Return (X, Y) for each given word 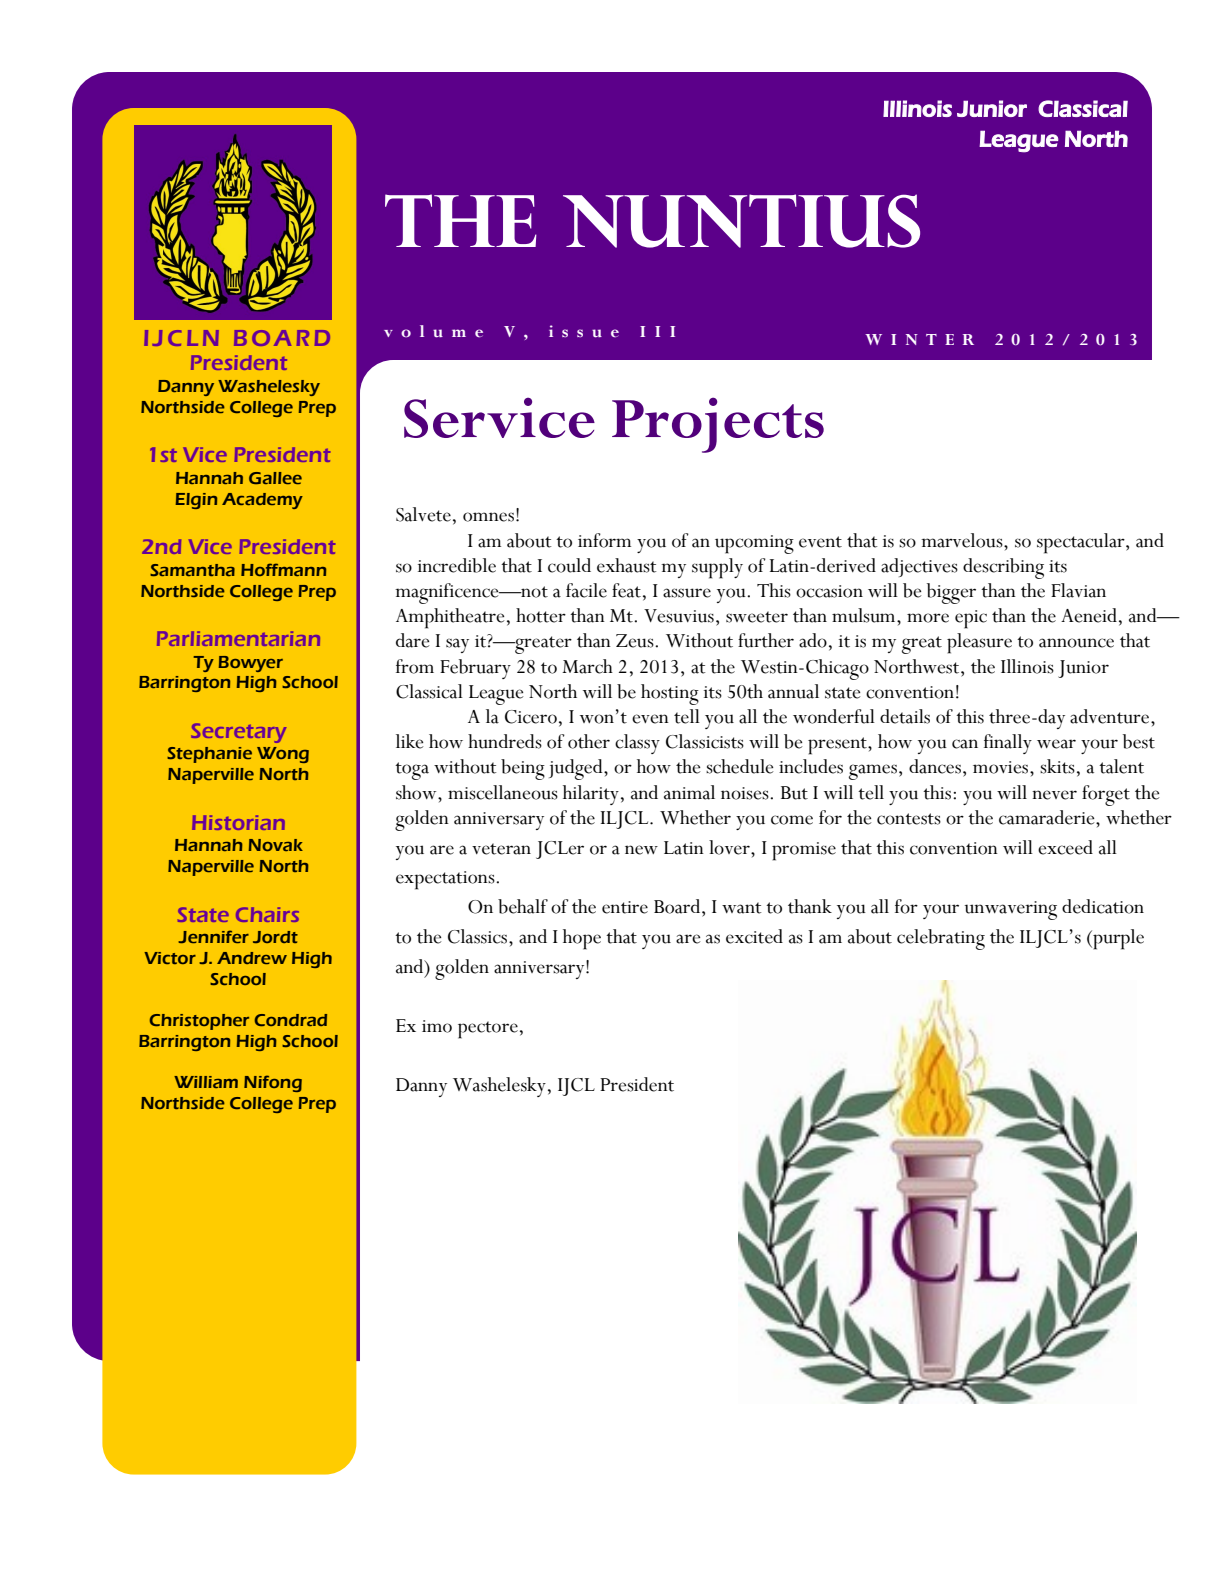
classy (637, 744)
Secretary (238, 733)
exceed (1065, 847)
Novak (275, 845)
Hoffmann (283, 569)
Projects (718, 425)
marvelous (963, 540)
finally (1008, 744)
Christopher (199, 1022)
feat (626, 590)
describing (1003, 568)
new (641, 850)
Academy (262, 501)
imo (437, 1026)
